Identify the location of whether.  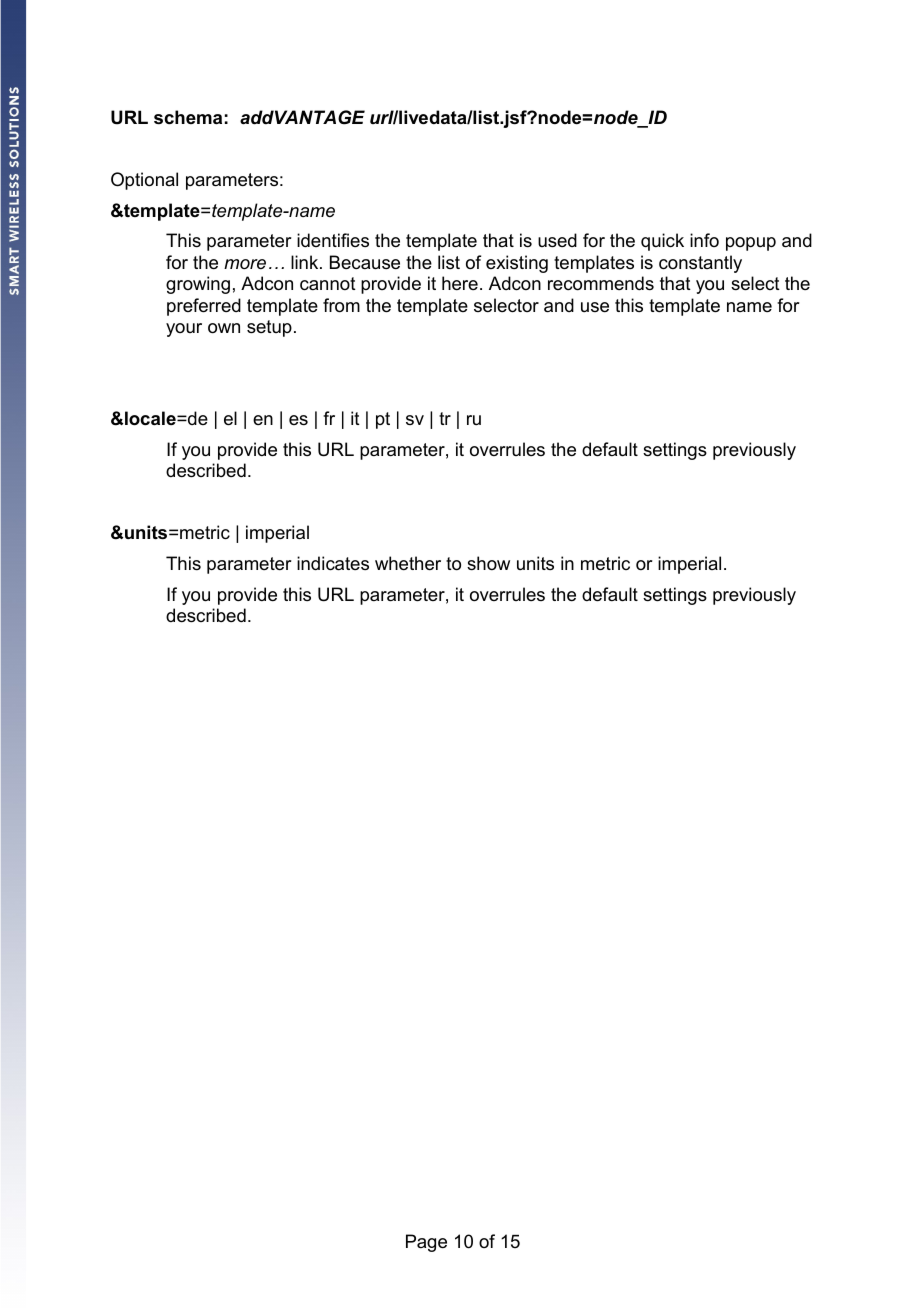
(408, 563).
